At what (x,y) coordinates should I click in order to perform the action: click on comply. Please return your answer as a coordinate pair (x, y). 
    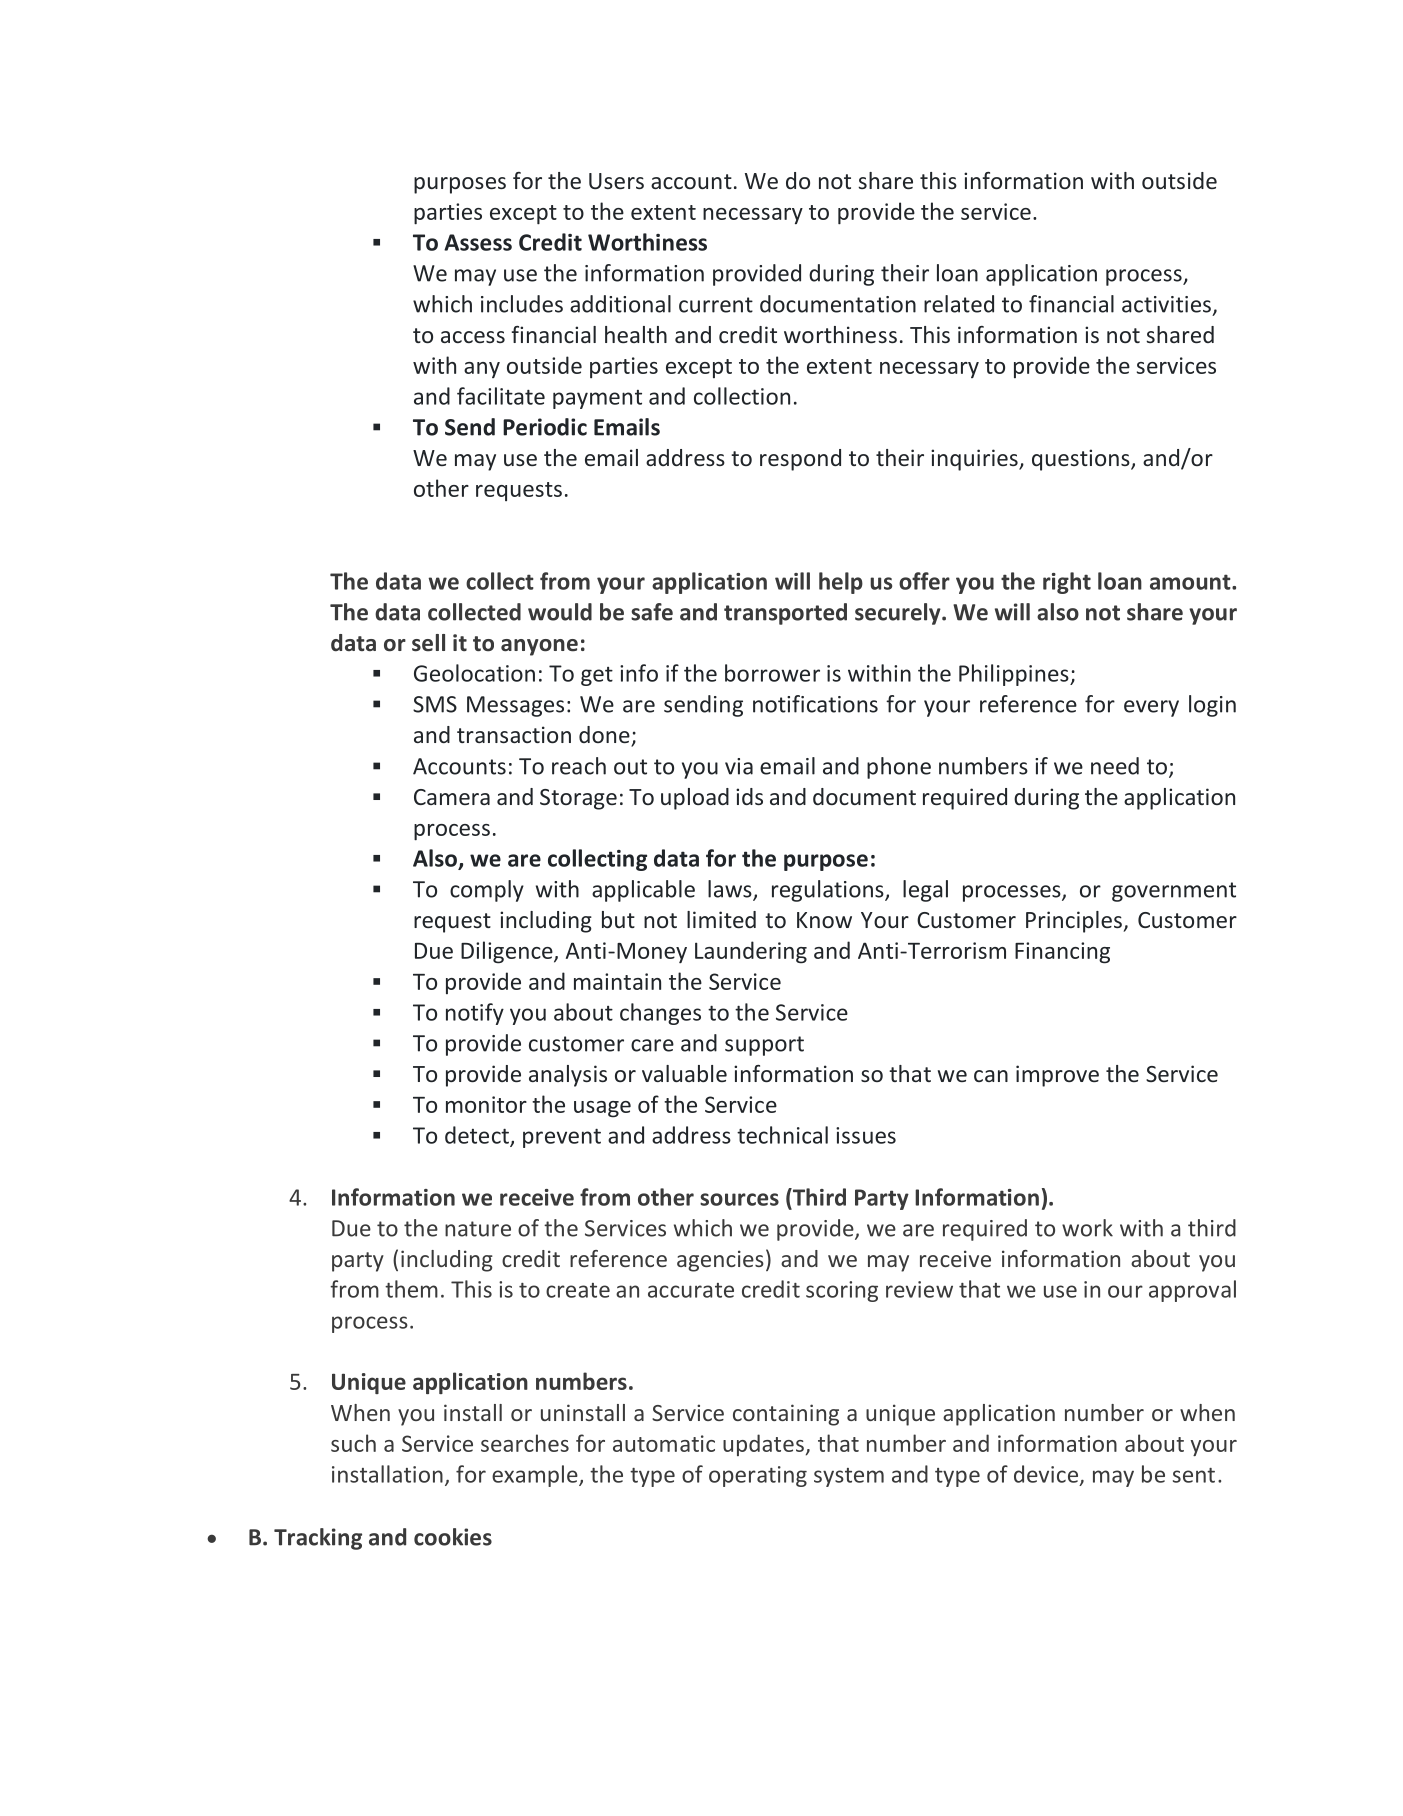
    Looking at the image, I should click on (487, 891).
